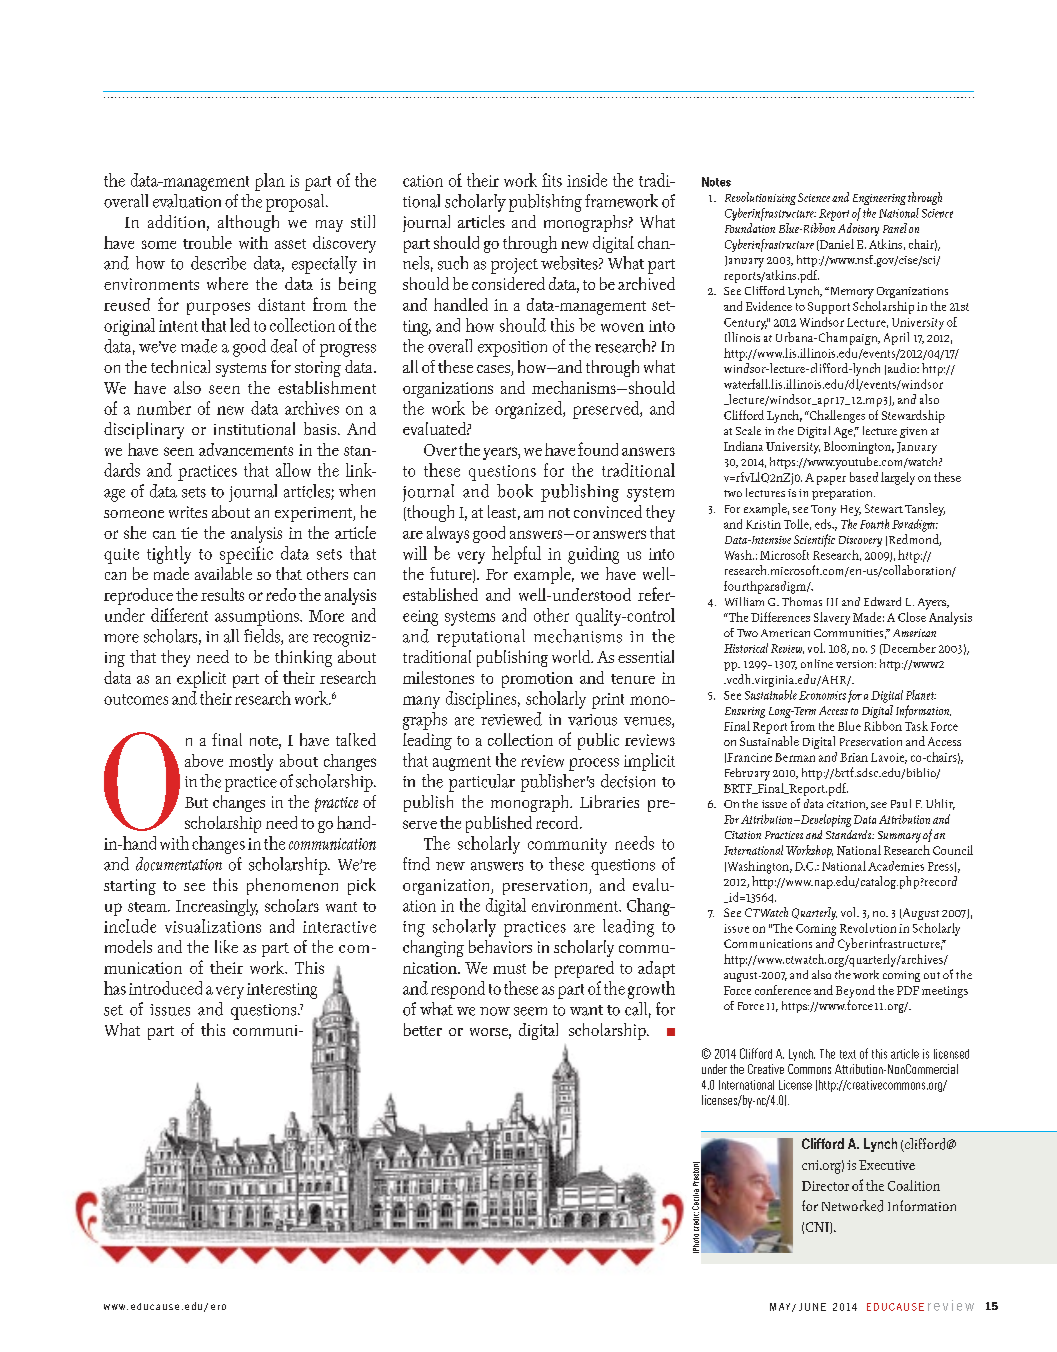 The width and height of the page is (1057, 1352). What do you see at coordinates (552, 180) in the page?
I see `fits` at bounding box center [552, 180].
